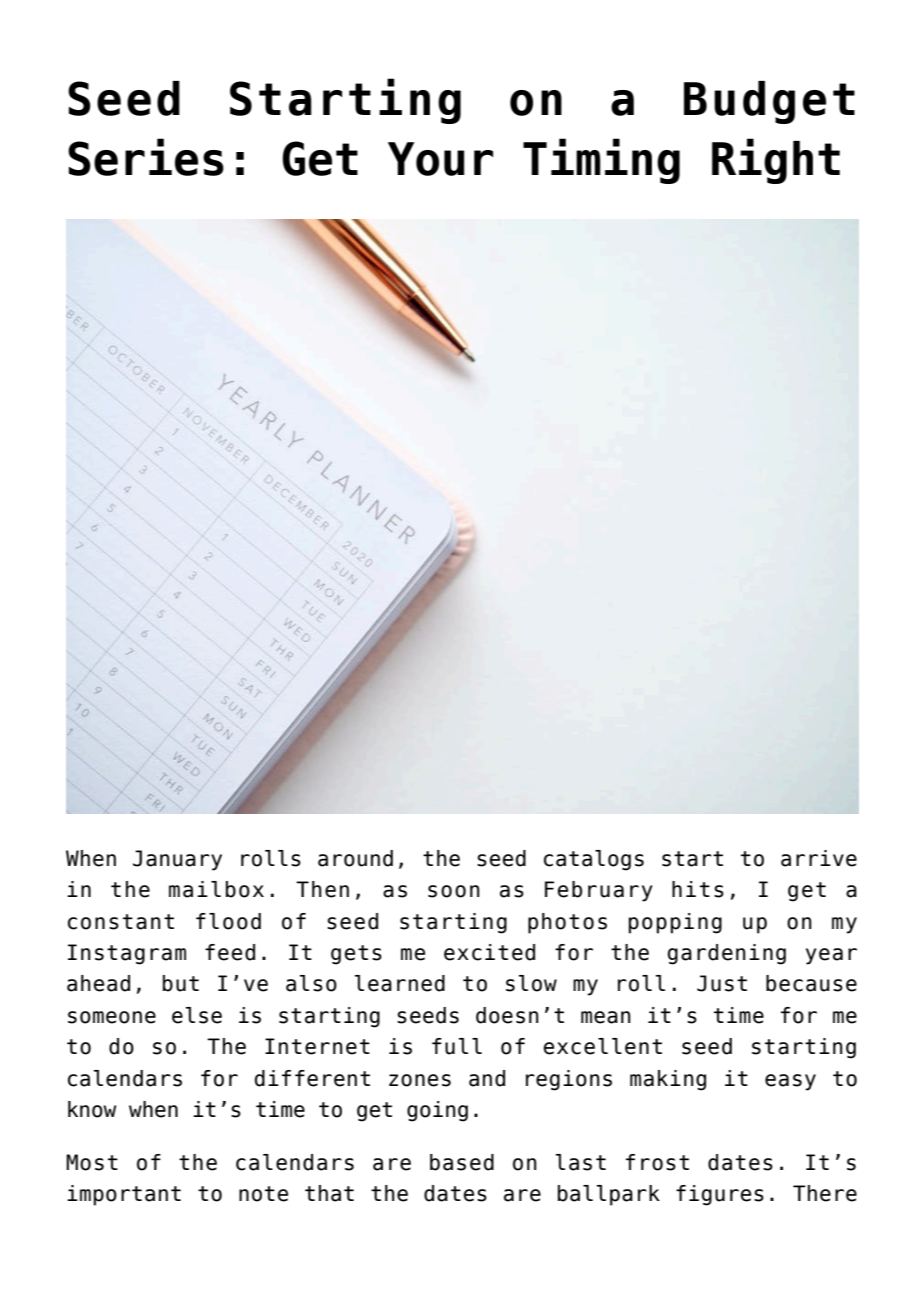 This document has height=1308, width=924. I want to click on soon, so click(454, 891).
